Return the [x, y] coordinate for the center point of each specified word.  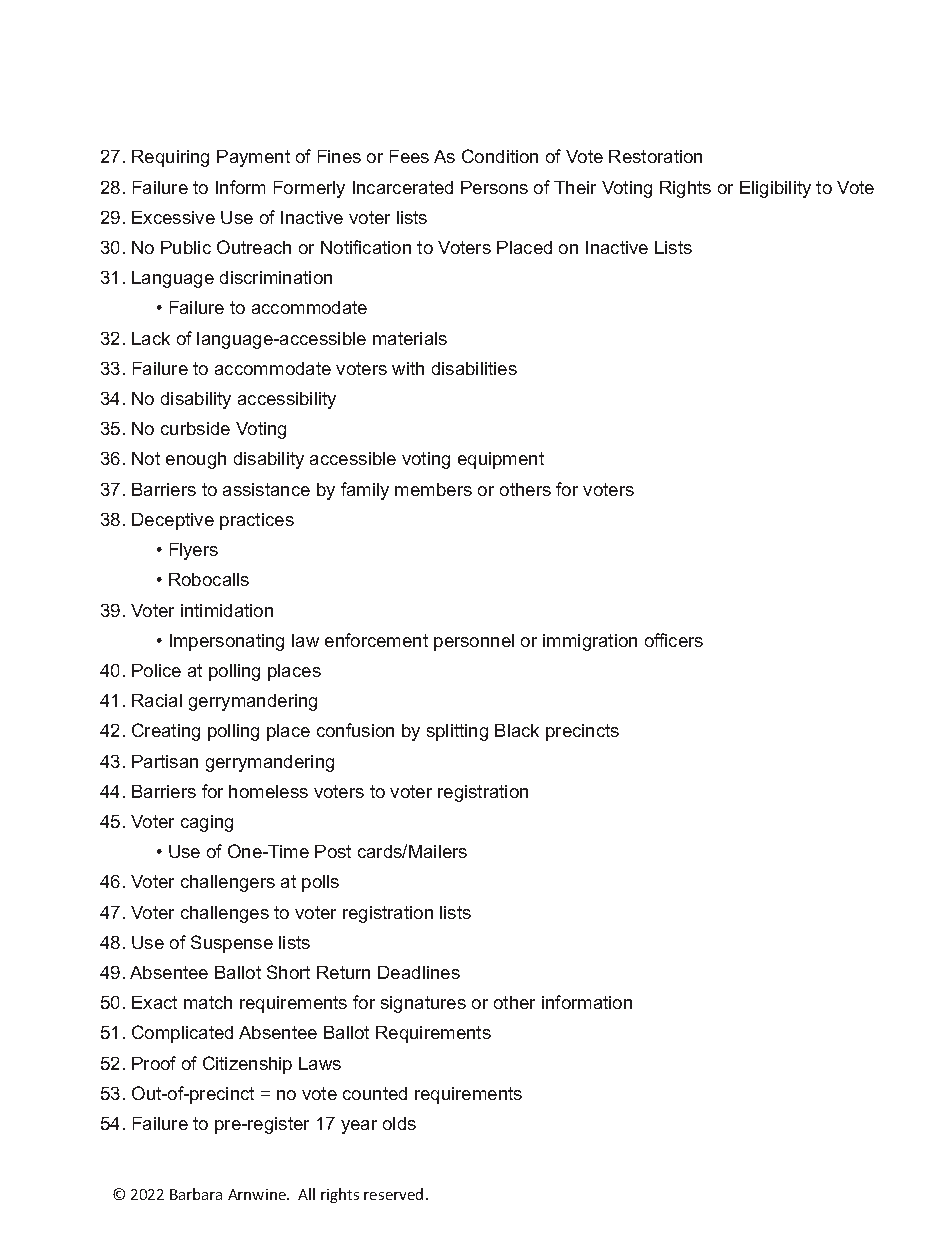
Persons [494, 187]
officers [674, 640]
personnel [474, 642]
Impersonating [227, 642]
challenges [225, 914]
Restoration [655, 156]
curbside [195, 428]
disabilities [474, 368]
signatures [423, 1004]
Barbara [196, 1194]
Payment [253, 158]
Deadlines [419, 972]
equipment [501, 460]
